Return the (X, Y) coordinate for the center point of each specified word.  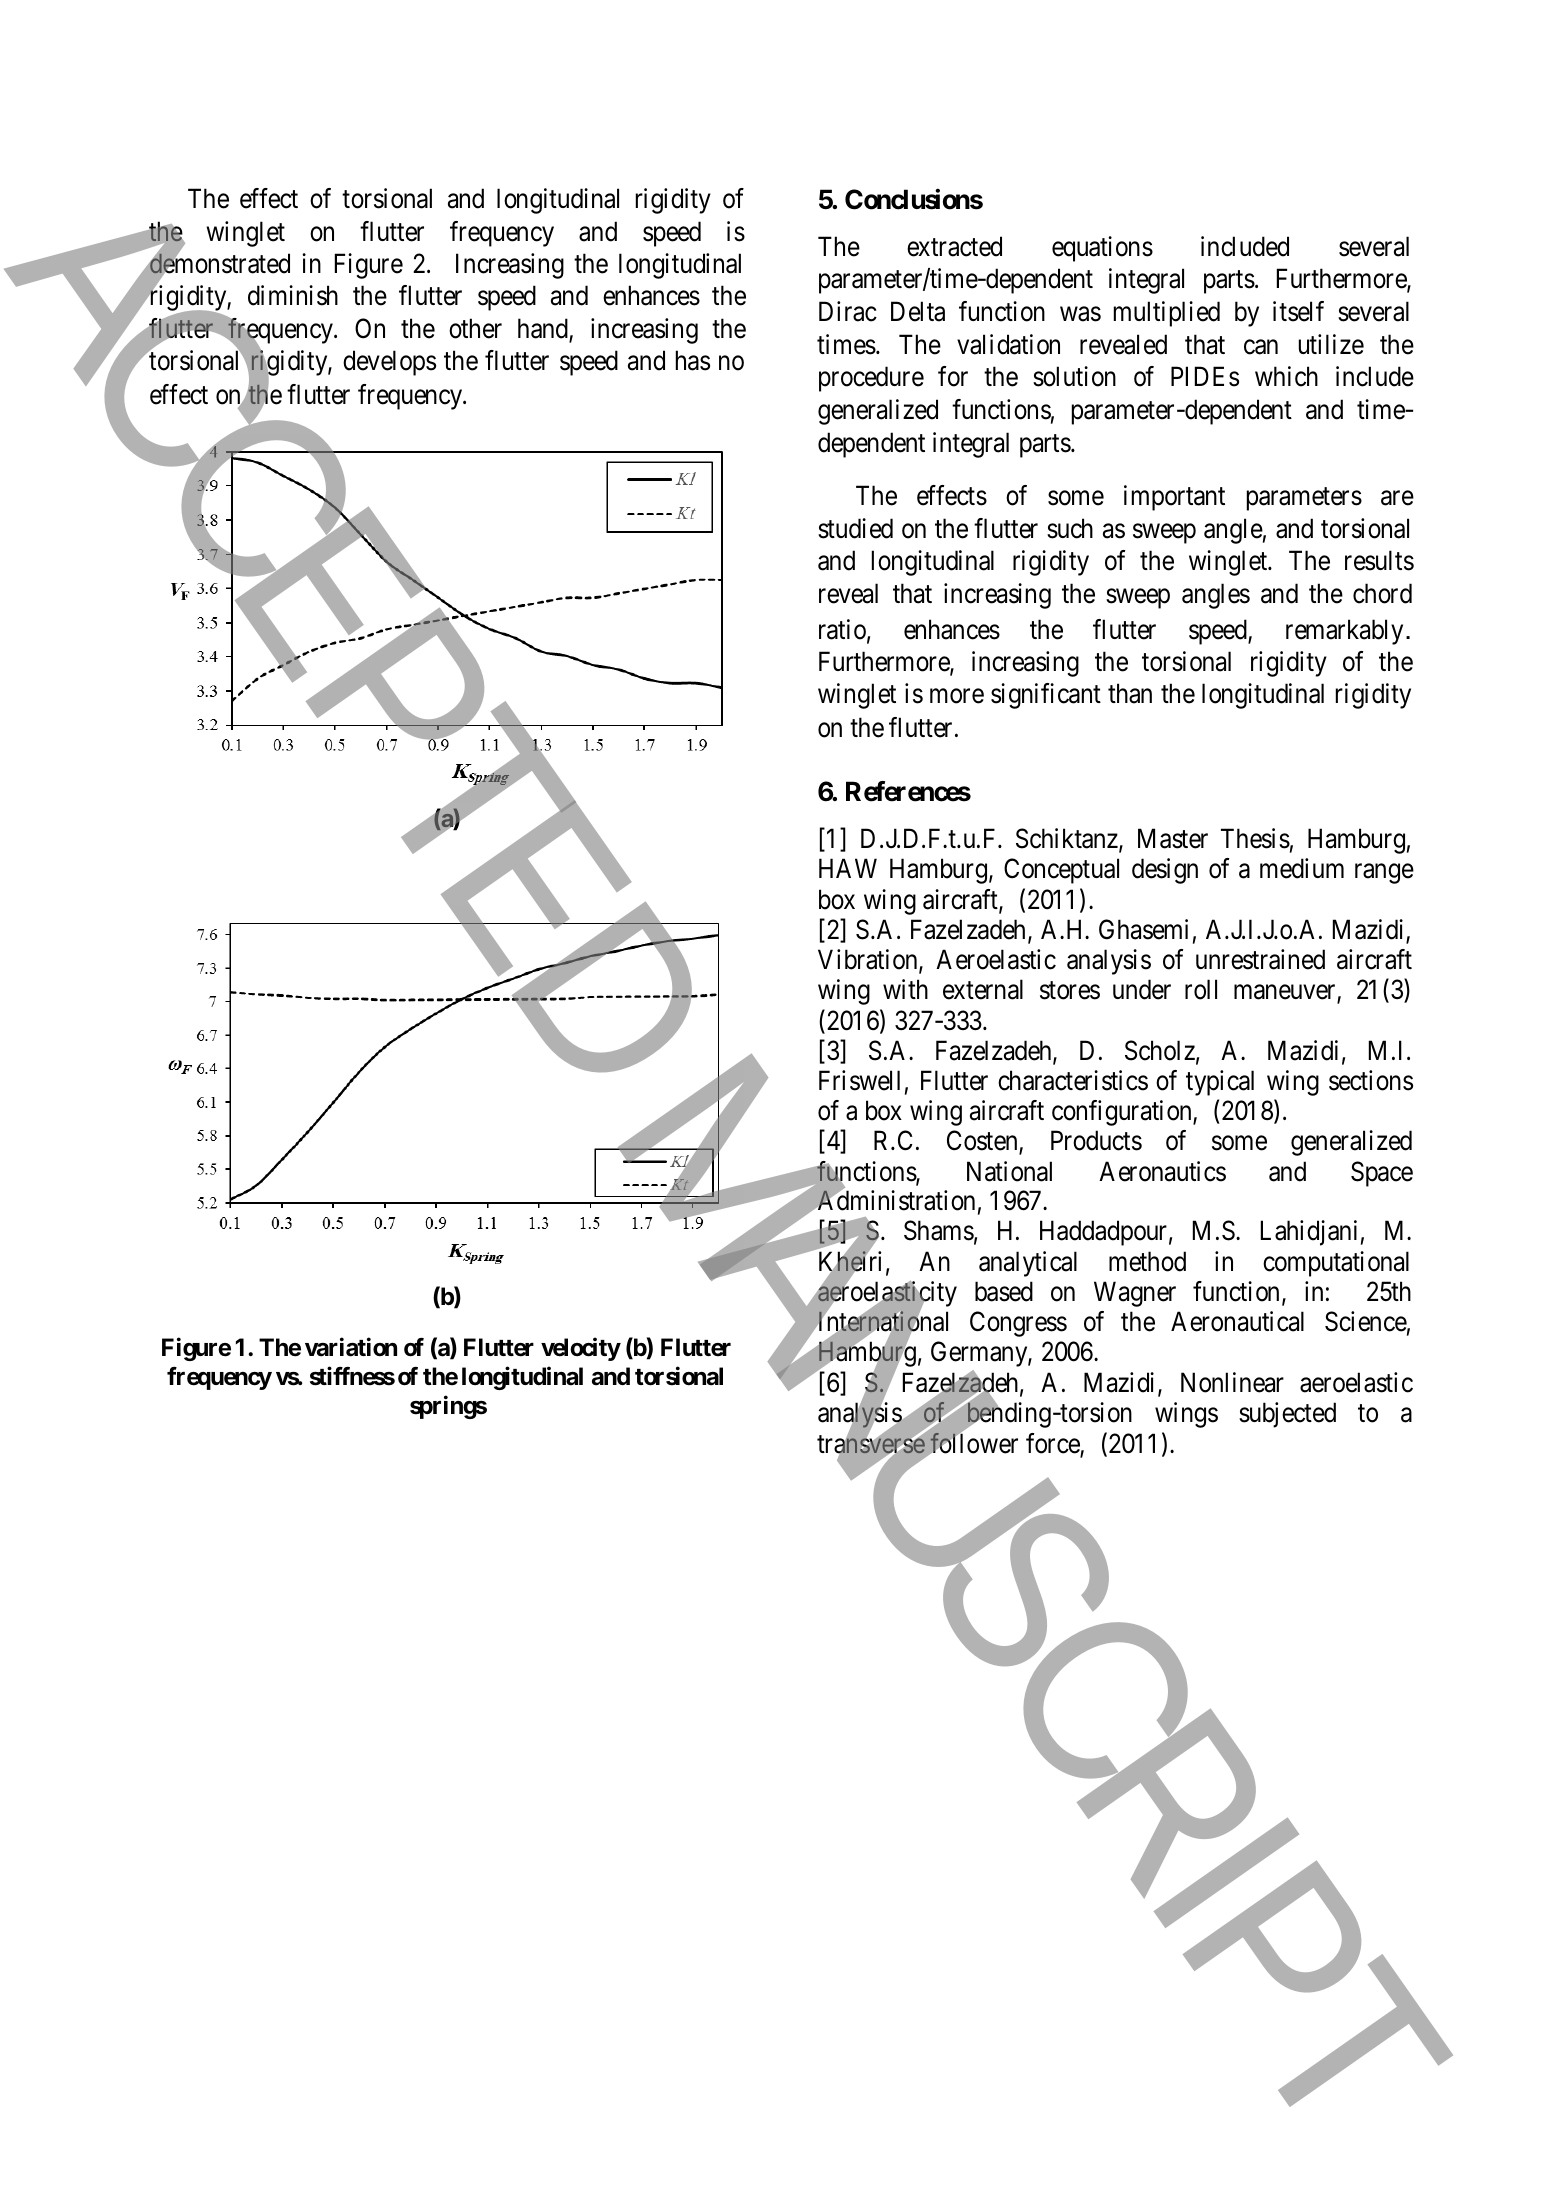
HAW (848, 868)
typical (1220, 1083)
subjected (1287, 1415)
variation (351, 1347)
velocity (581, 1349)
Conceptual (1061, 871)
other (475, 328)
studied (855, 528)
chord (1382, 593)
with (905, 989)
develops (389, 363)
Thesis (1255, 838)
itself (1298, 311)
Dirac (848, 311)
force (1053, 1444)
